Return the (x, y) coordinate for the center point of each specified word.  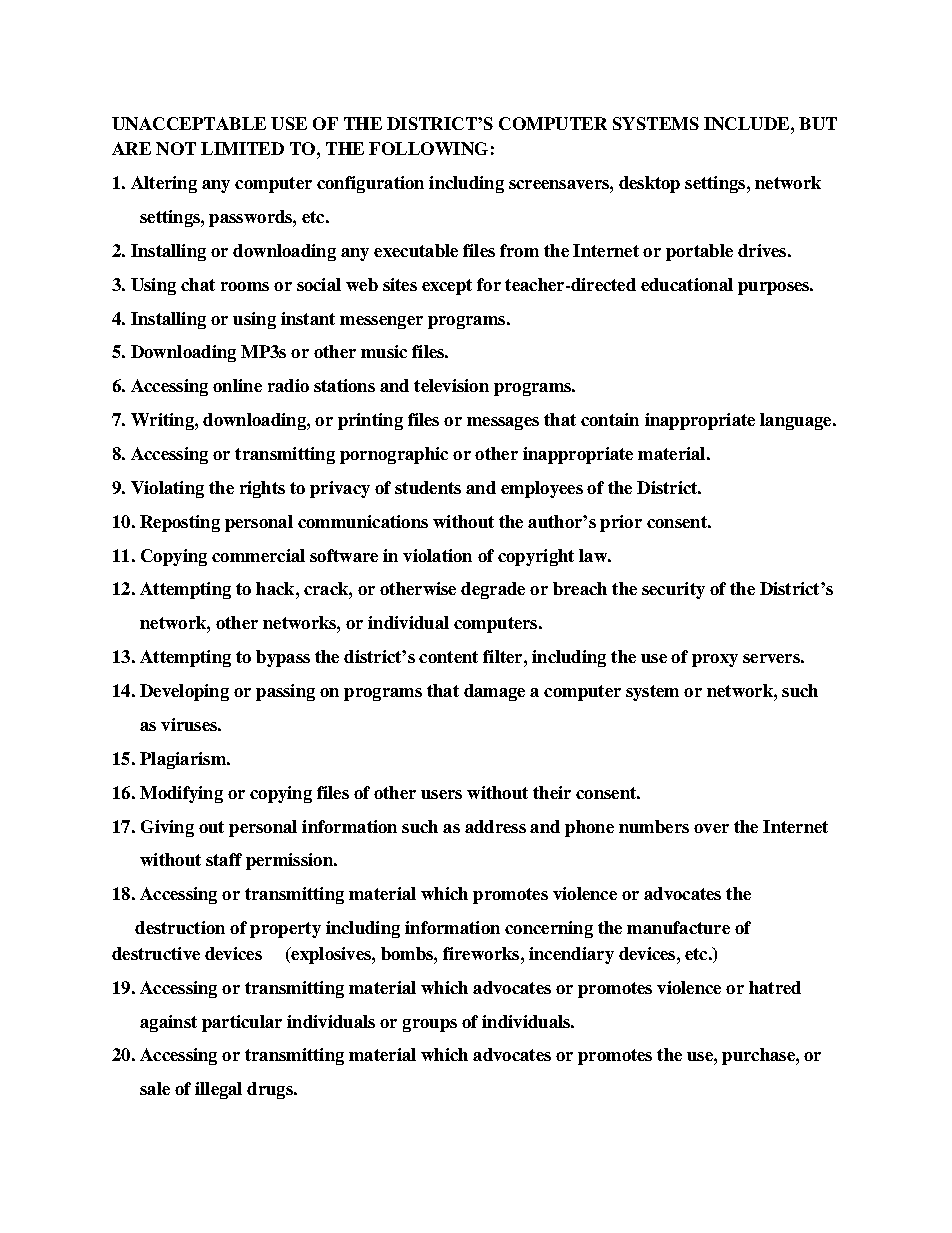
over (711, 828)
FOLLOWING (428, 148)
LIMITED (242, 148)
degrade (493, 590)
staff (224, 859)
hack (276, 588)
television (451, 385)
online (237, 385)
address (495, 826)
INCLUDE (748, 123)
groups (430, 1025)
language (797, 421)
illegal (218, 1090)
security (673, 590)
